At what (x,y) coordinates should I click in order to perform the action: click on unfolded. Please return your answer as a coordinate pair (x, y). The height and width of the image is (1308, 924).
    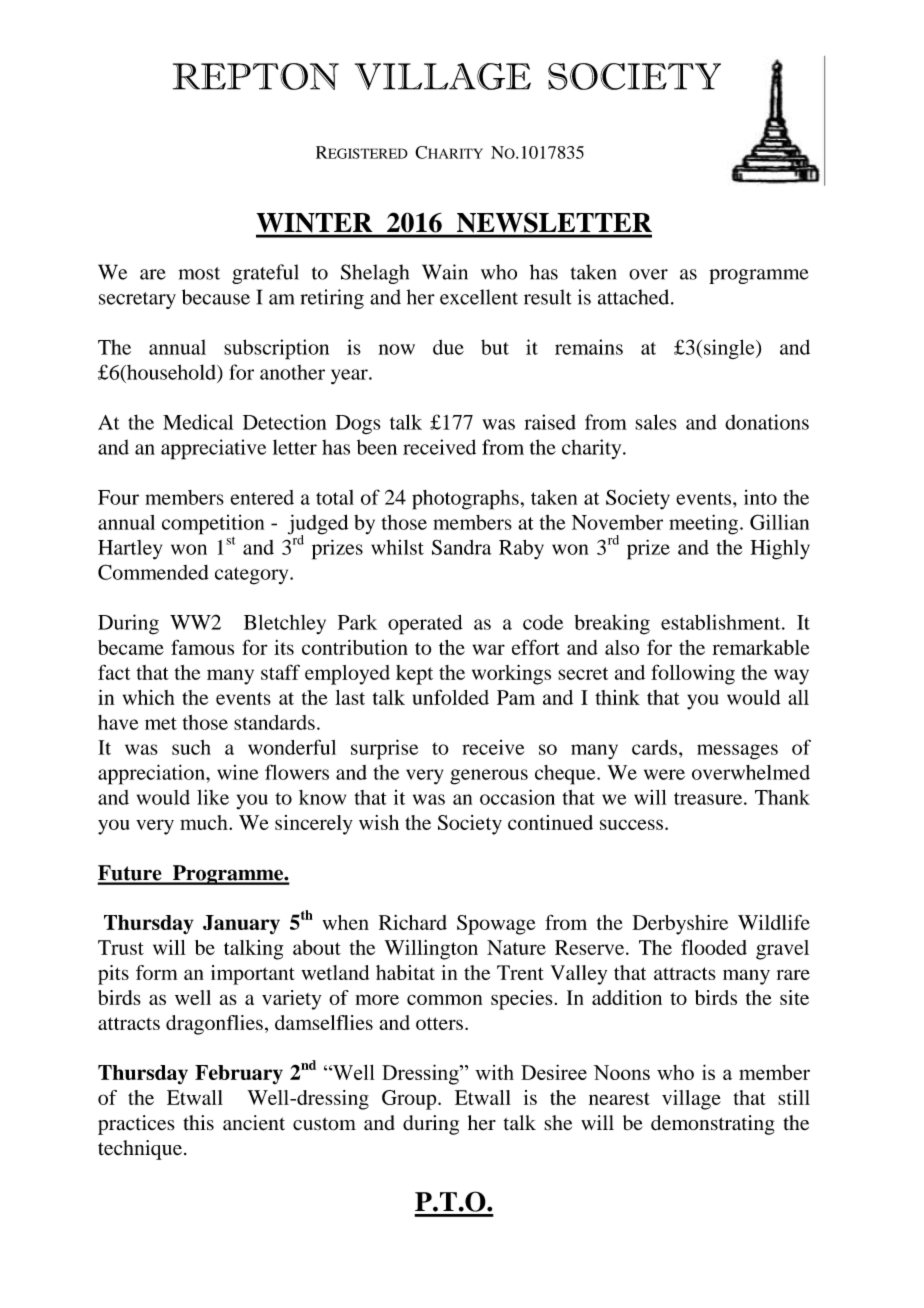
    Looking at the image, I should click on (451, 697).
